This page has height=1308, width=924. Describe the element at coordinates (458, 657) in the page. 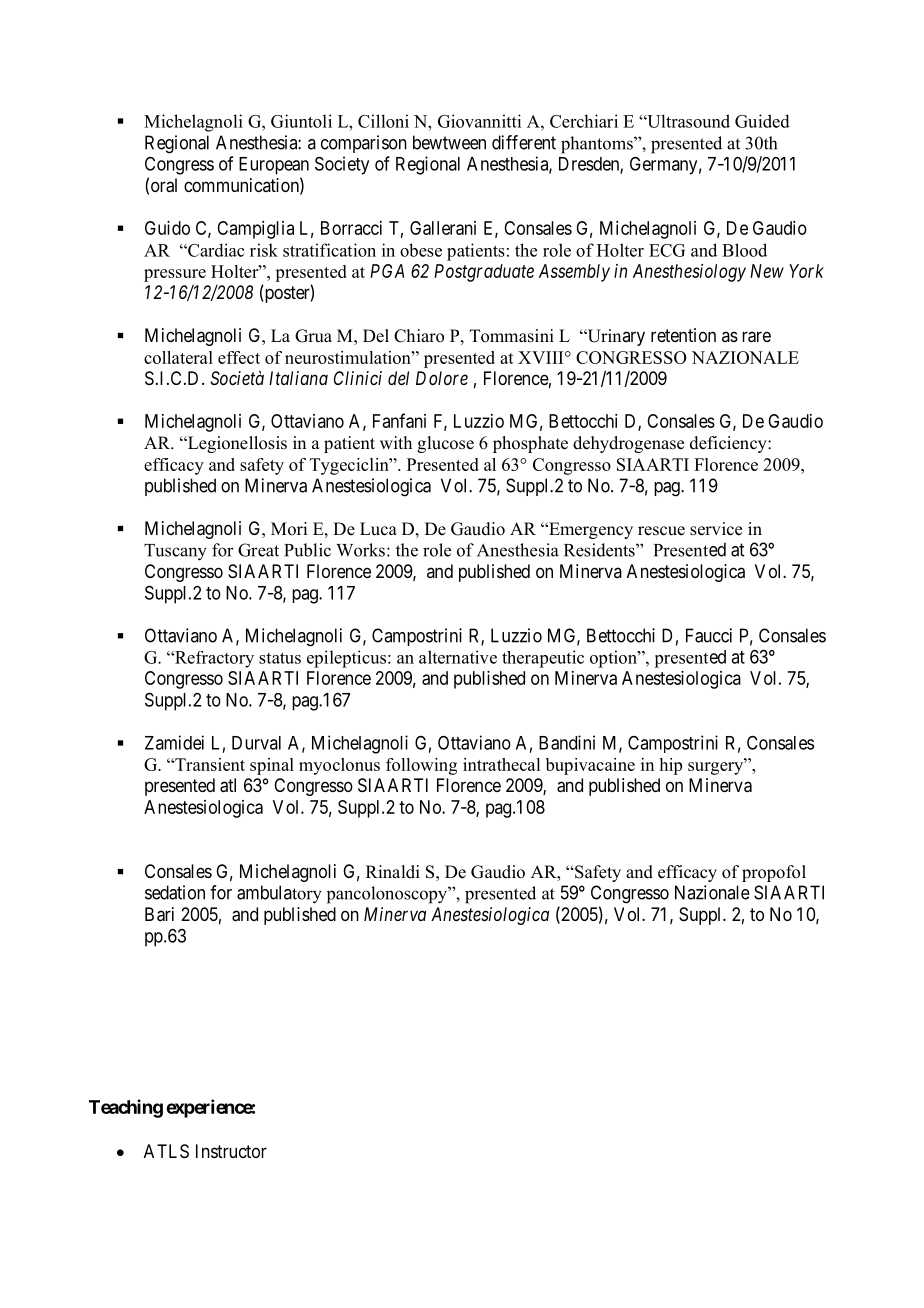

I see `alternative` at that location.
